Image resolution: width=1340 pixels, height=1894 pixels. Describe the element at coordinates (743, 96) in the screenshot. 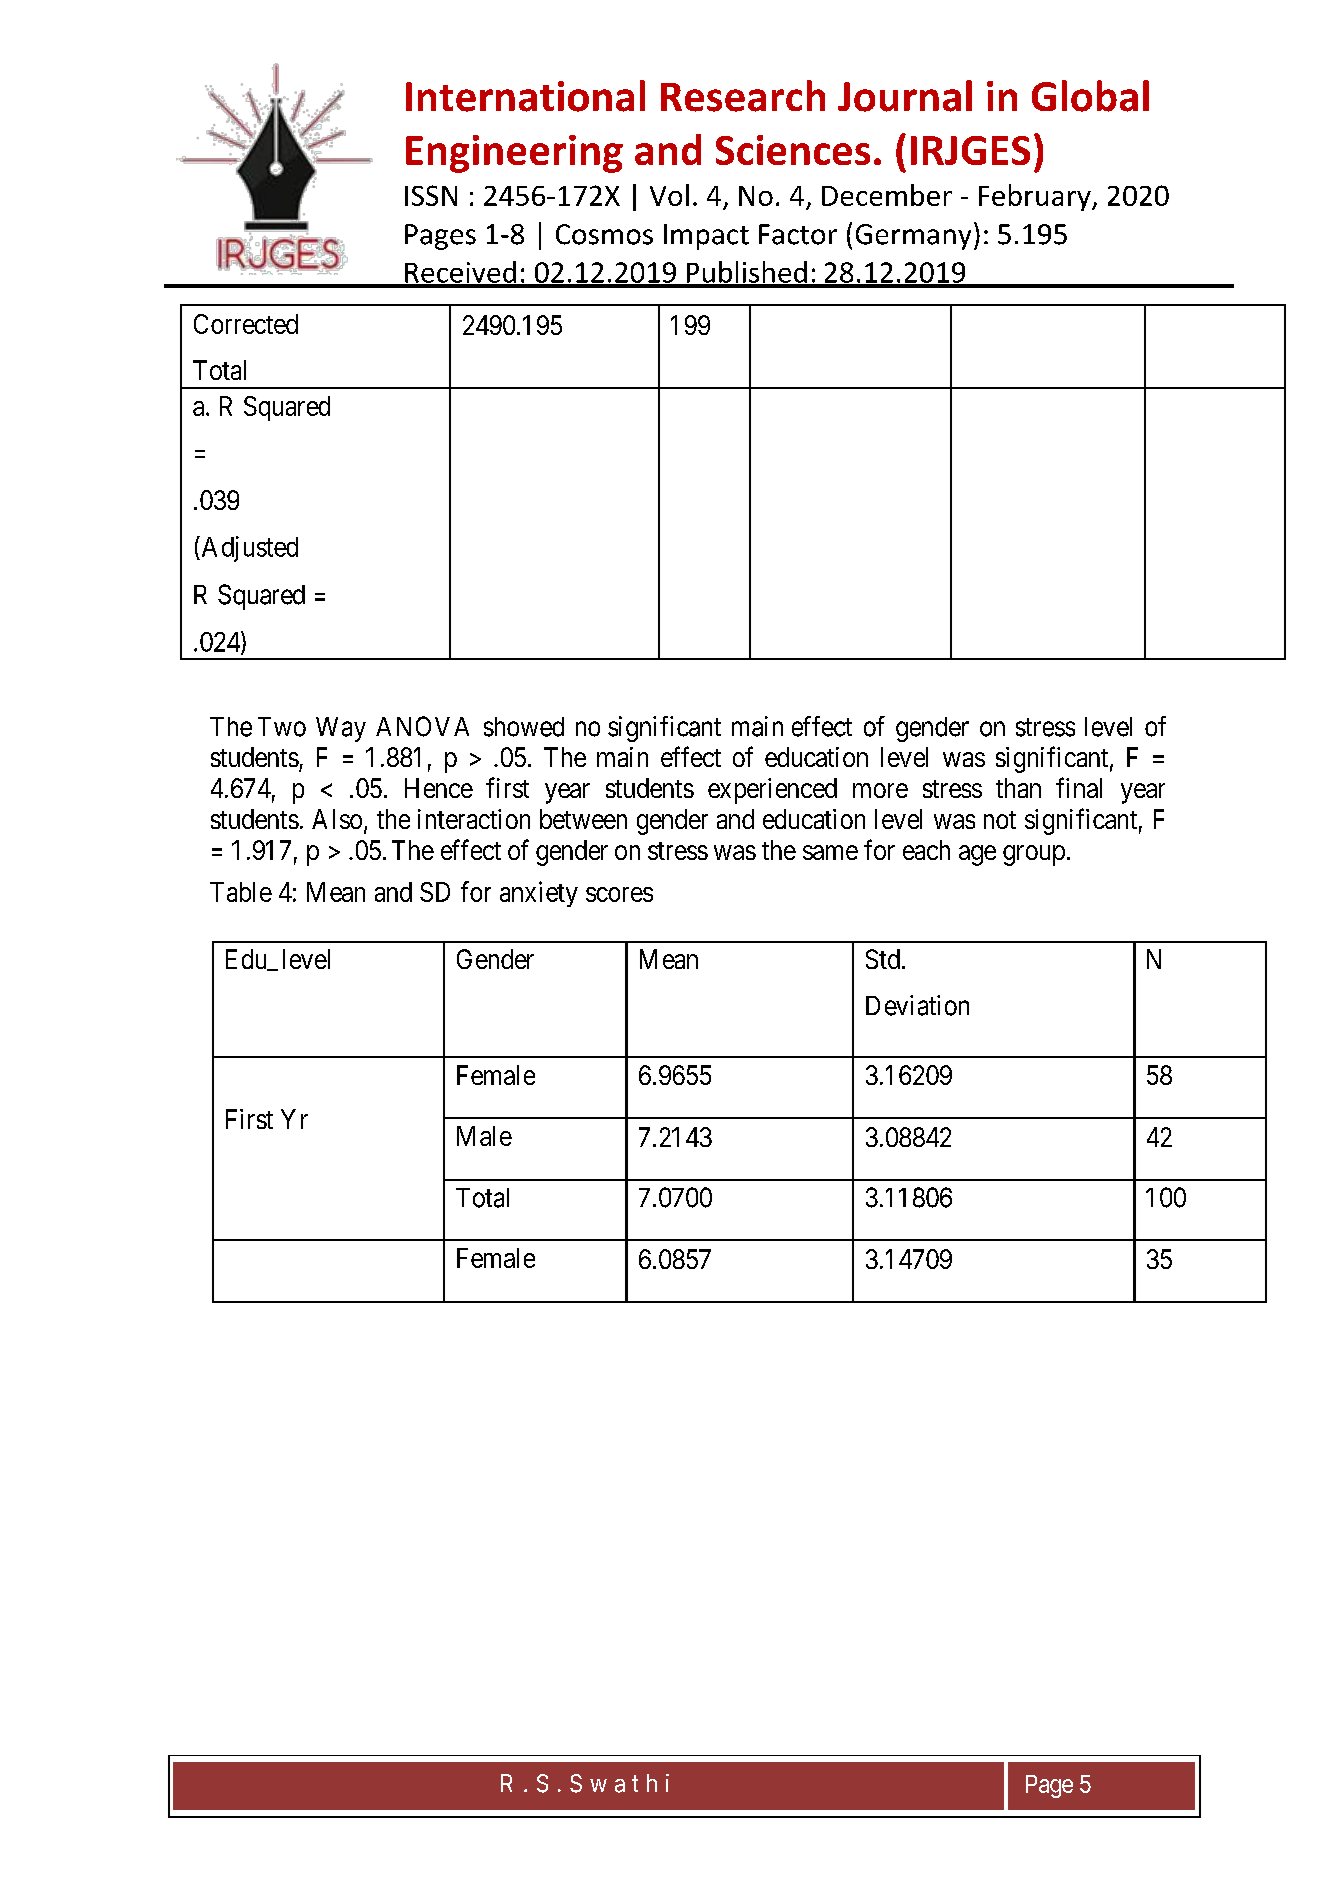

I see `Research` at that location.
